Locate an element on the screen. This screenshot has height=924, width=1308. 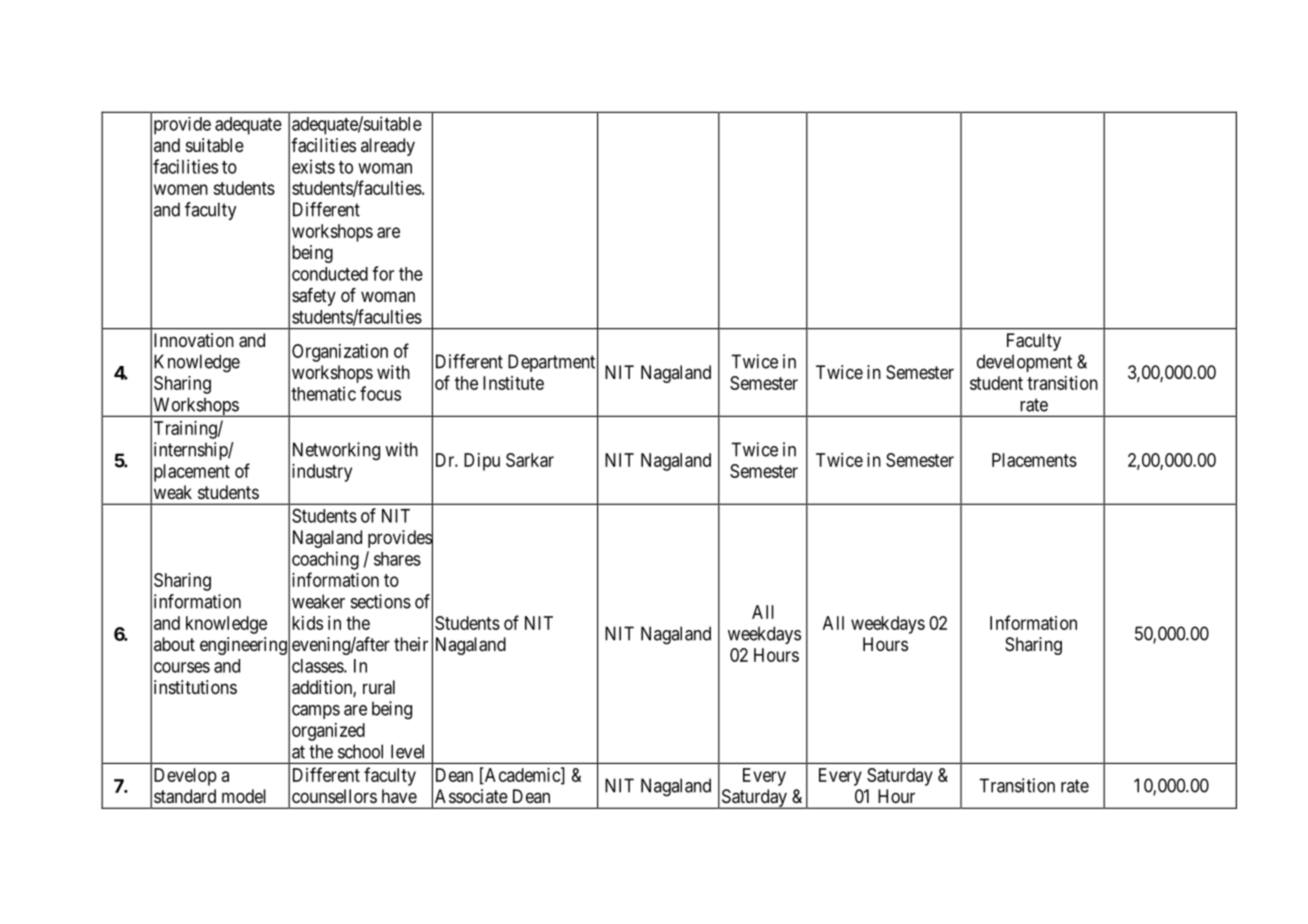
already is located at coordinates (388, 147).
